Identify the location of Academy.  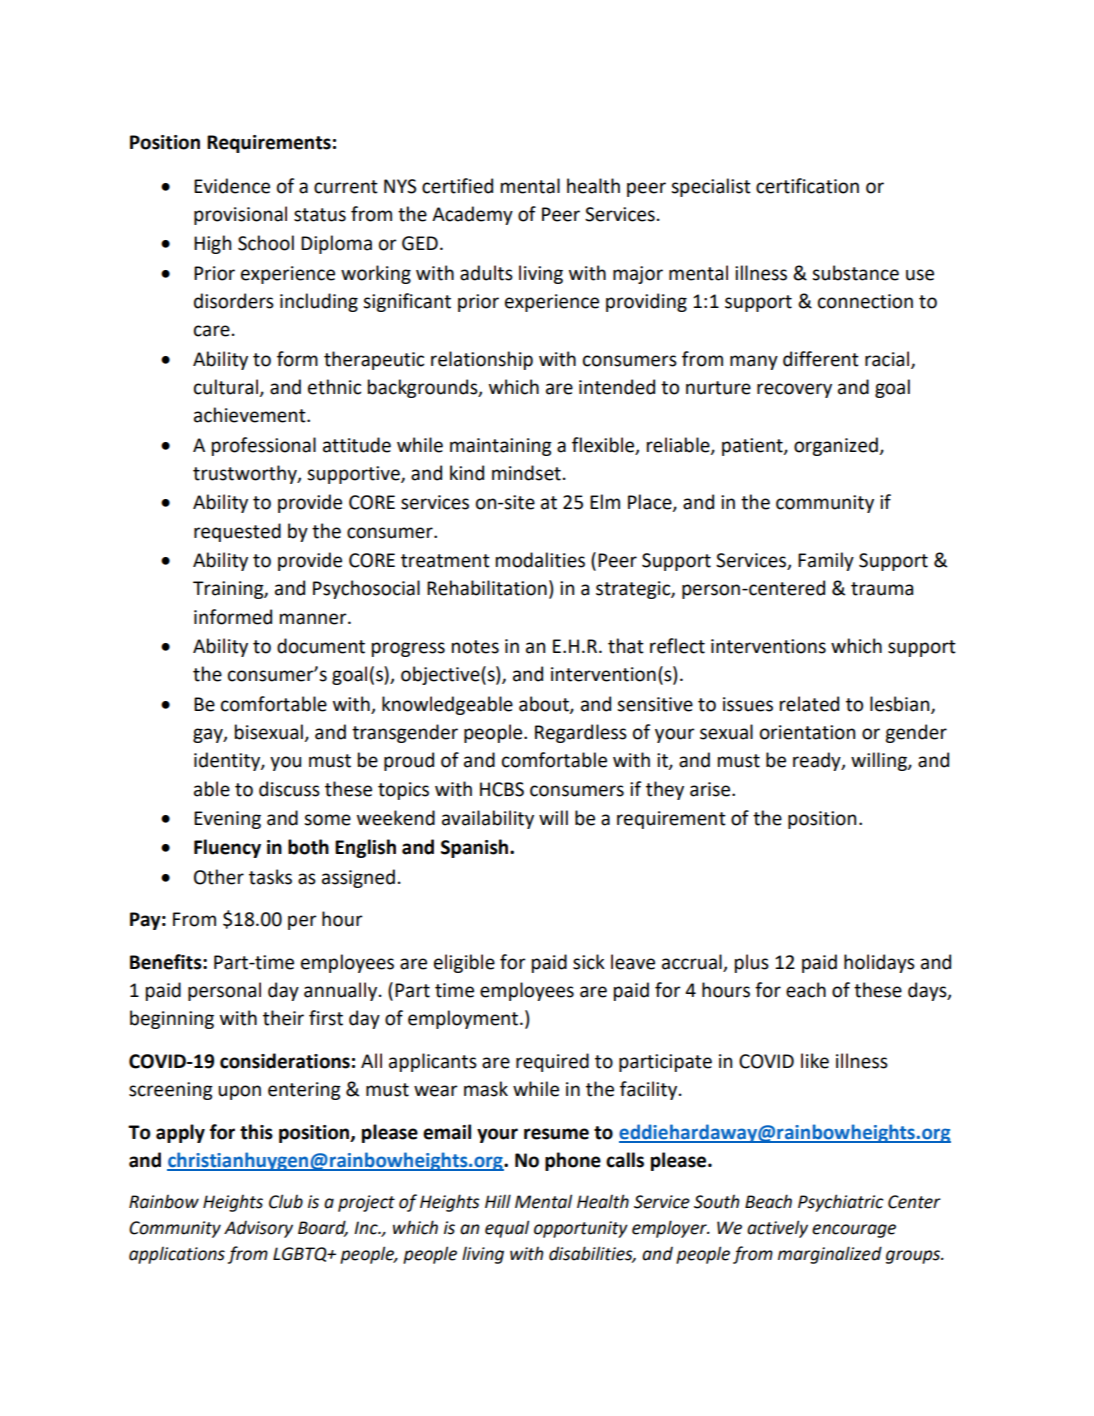
(472, 215).
